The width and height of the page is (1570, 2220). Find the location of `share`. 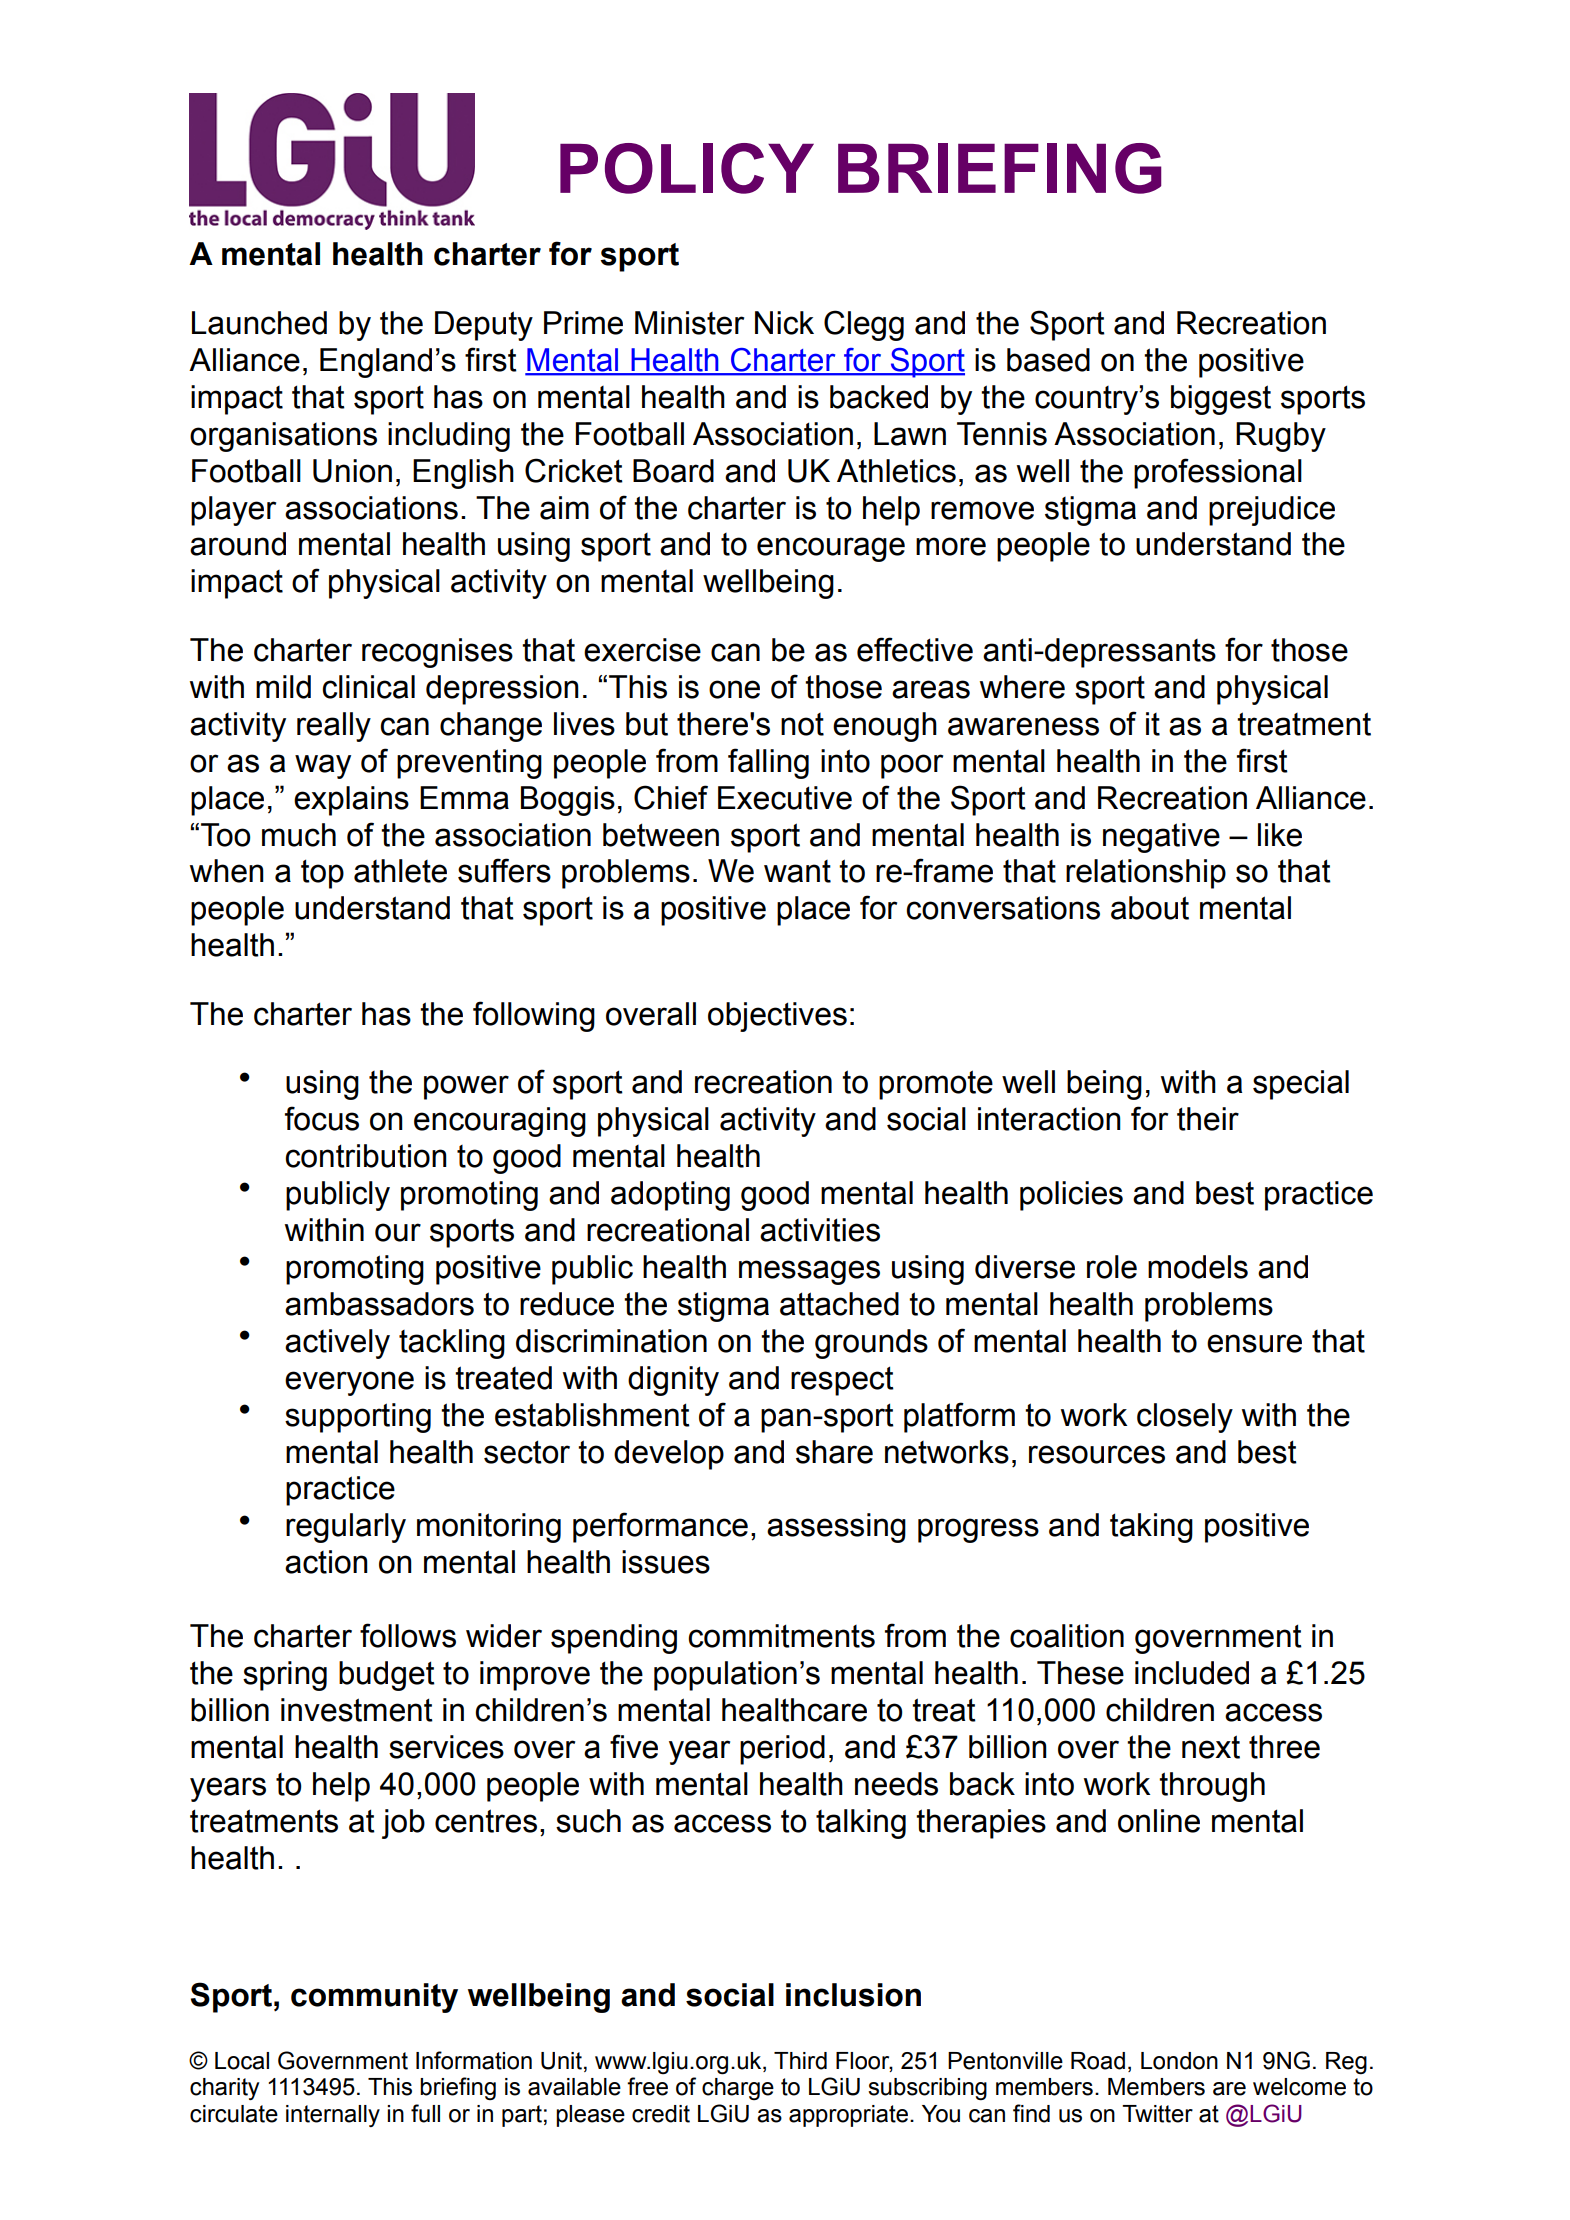

share is located at coordinates (834, 1452).
